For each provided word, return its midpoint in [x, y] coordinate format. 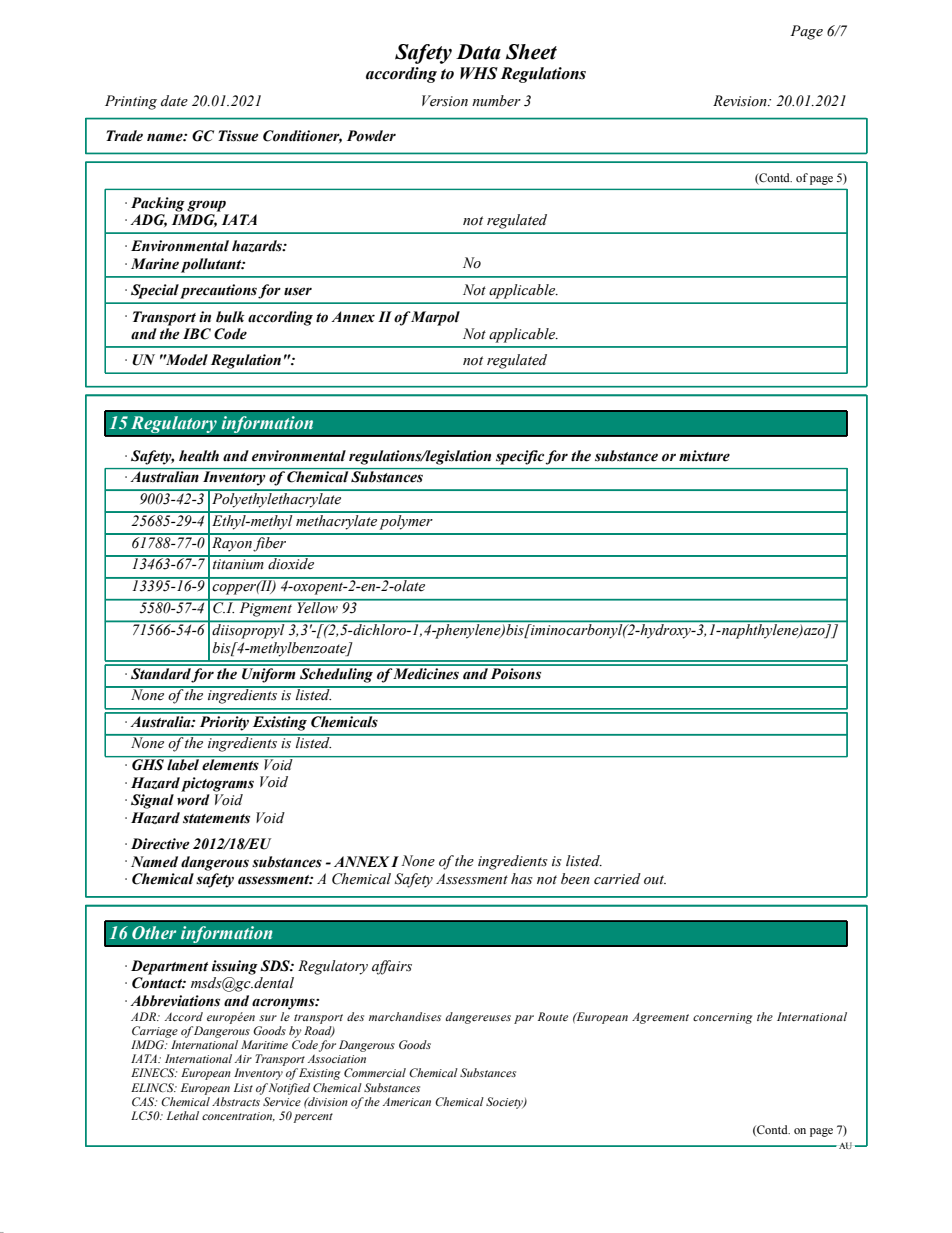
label [183, 764]
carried [617, 879]
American [407, 1101]
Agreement [660, 1018]
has [522, 878]
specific [520, 457]
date [174, 101]
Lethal [182, 1115]
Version [445, 101]
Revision [741, 101]
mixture [704, 456]
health [199, 456]
